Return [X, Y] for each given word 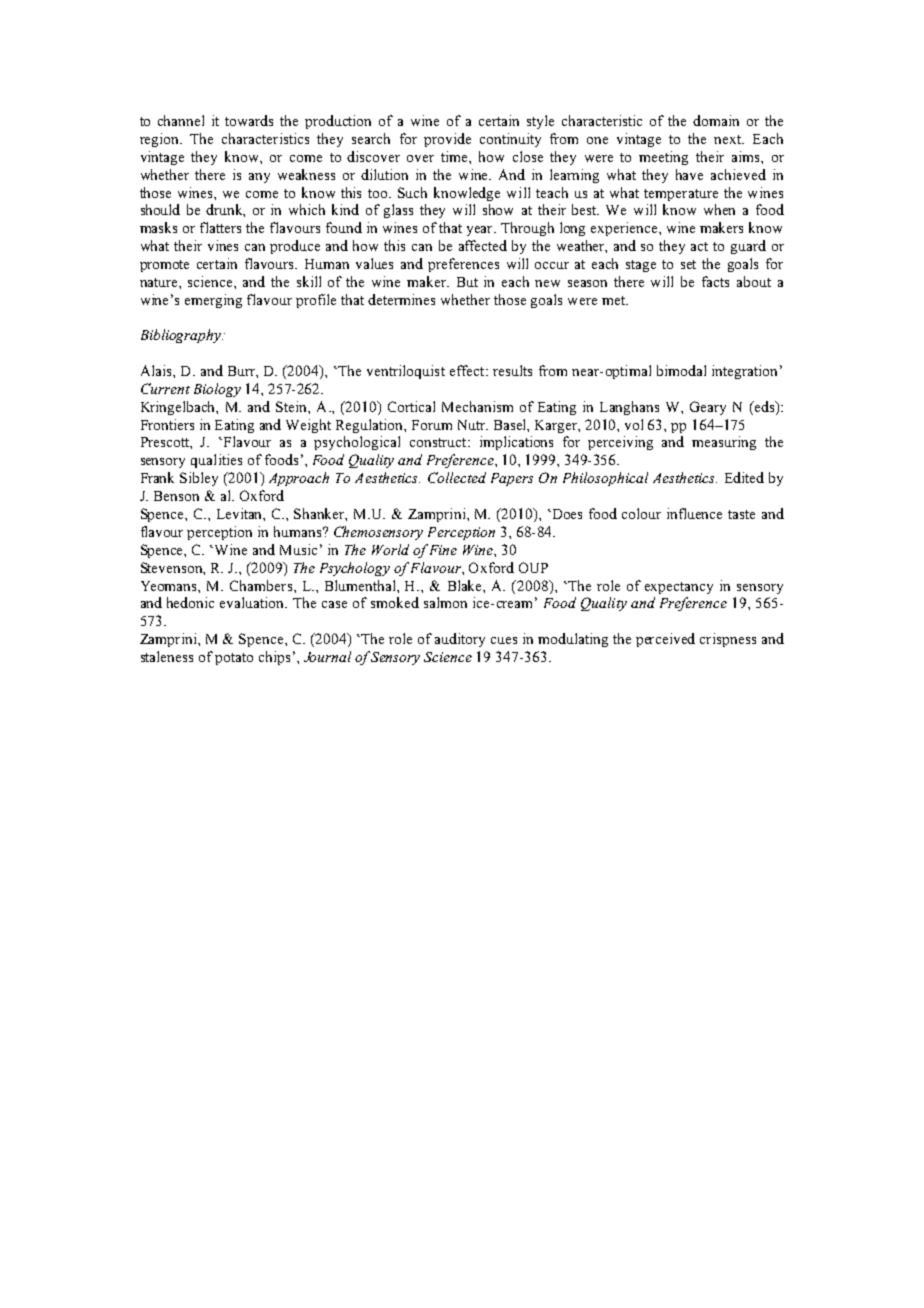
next [729, 139]
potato [234, 659]
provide [447, 140]
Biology [217, 390]
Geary [708, 408]
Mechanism [477, 406]
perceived [665, 640]
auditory [460, 640]
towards [249, 120]
